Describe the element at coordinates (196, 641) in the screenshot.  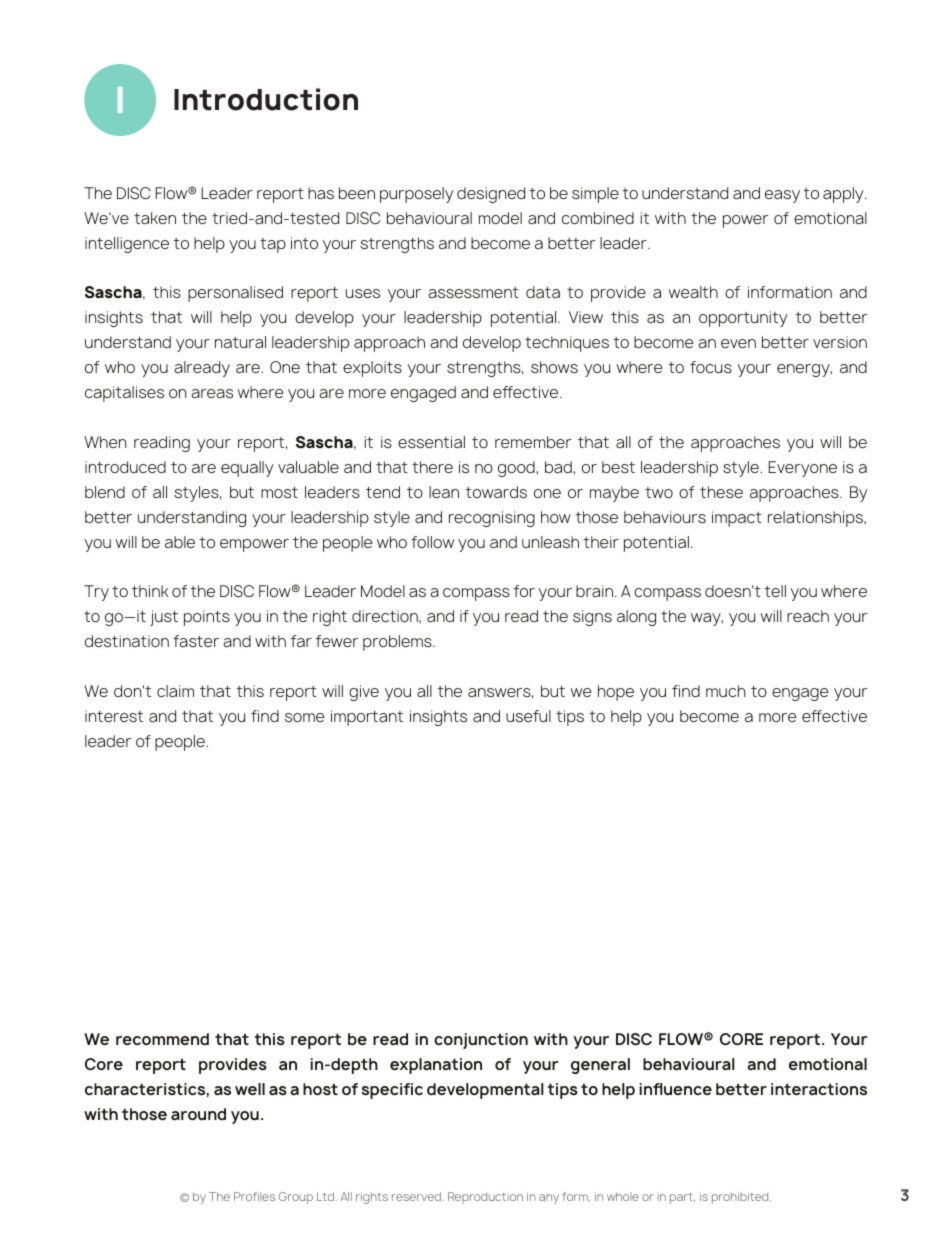
I see `faster` at that location.
